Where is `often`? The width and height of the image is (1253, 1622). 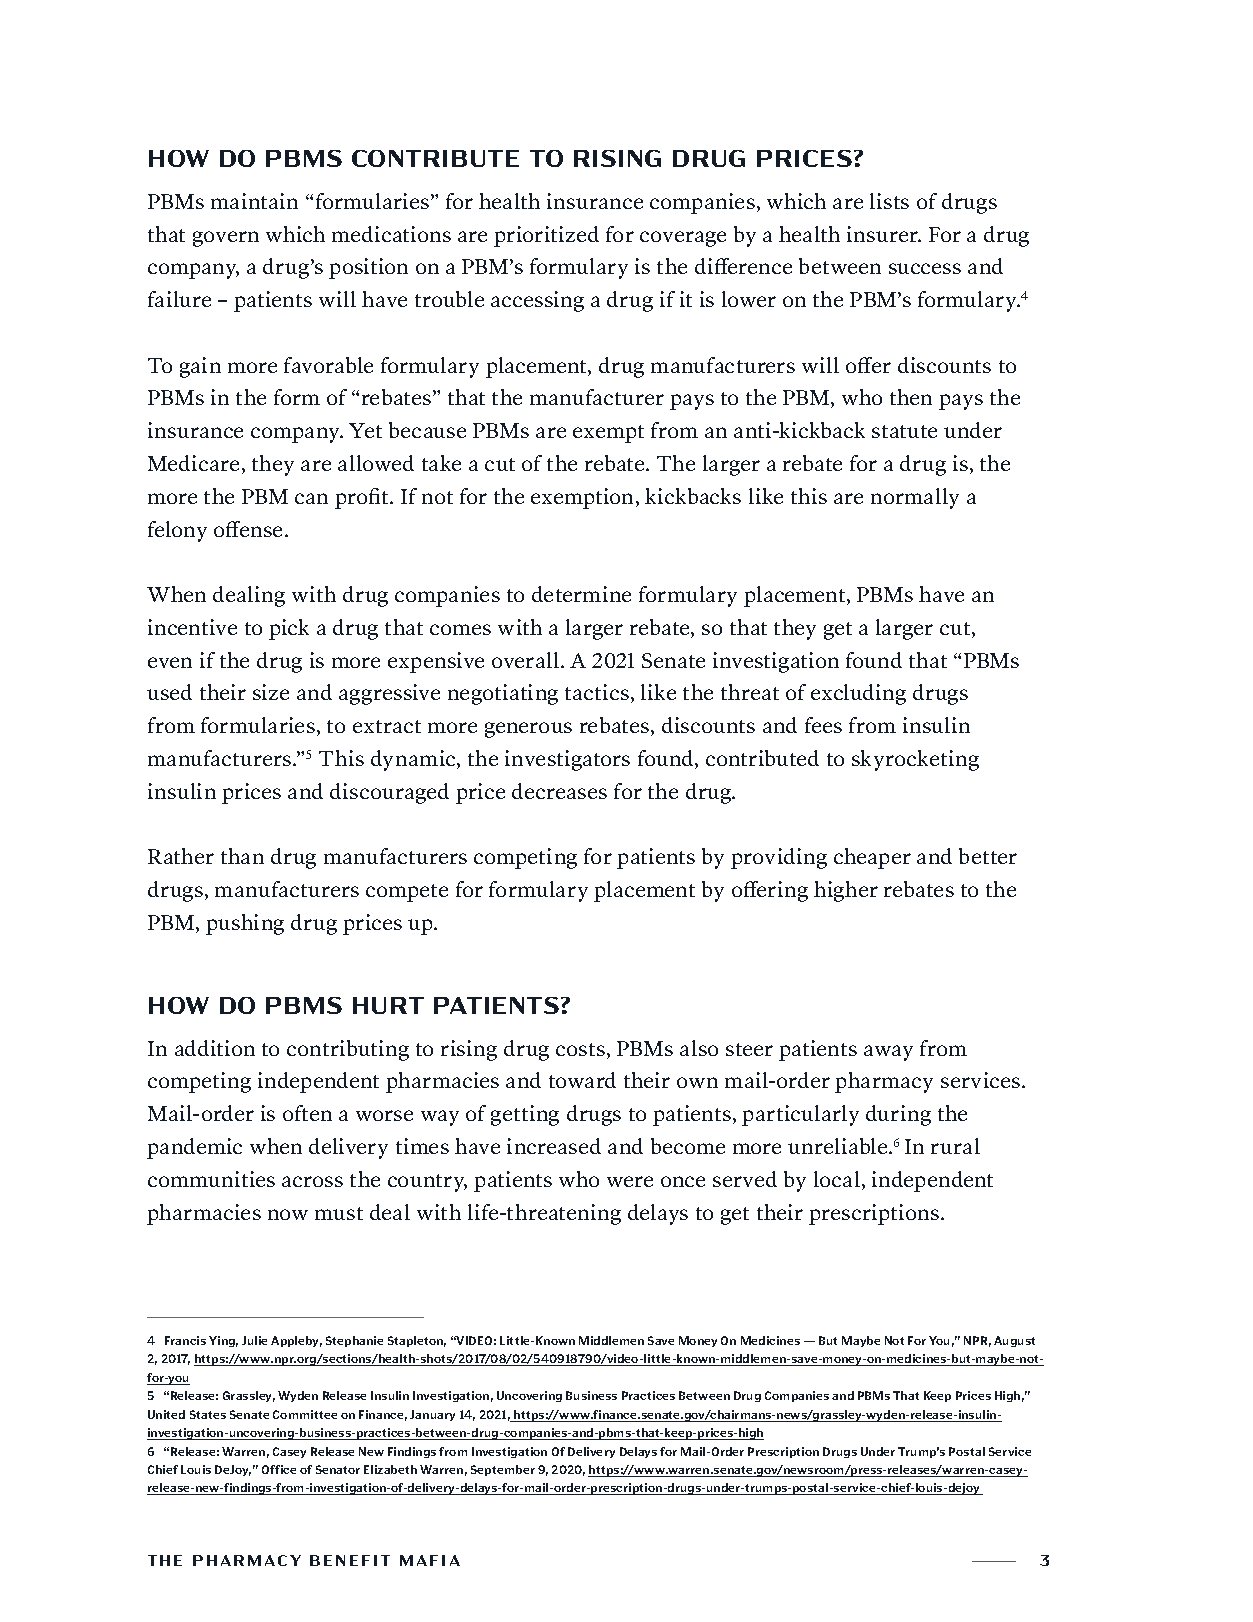 often is located at coordinates (307, 1113).
